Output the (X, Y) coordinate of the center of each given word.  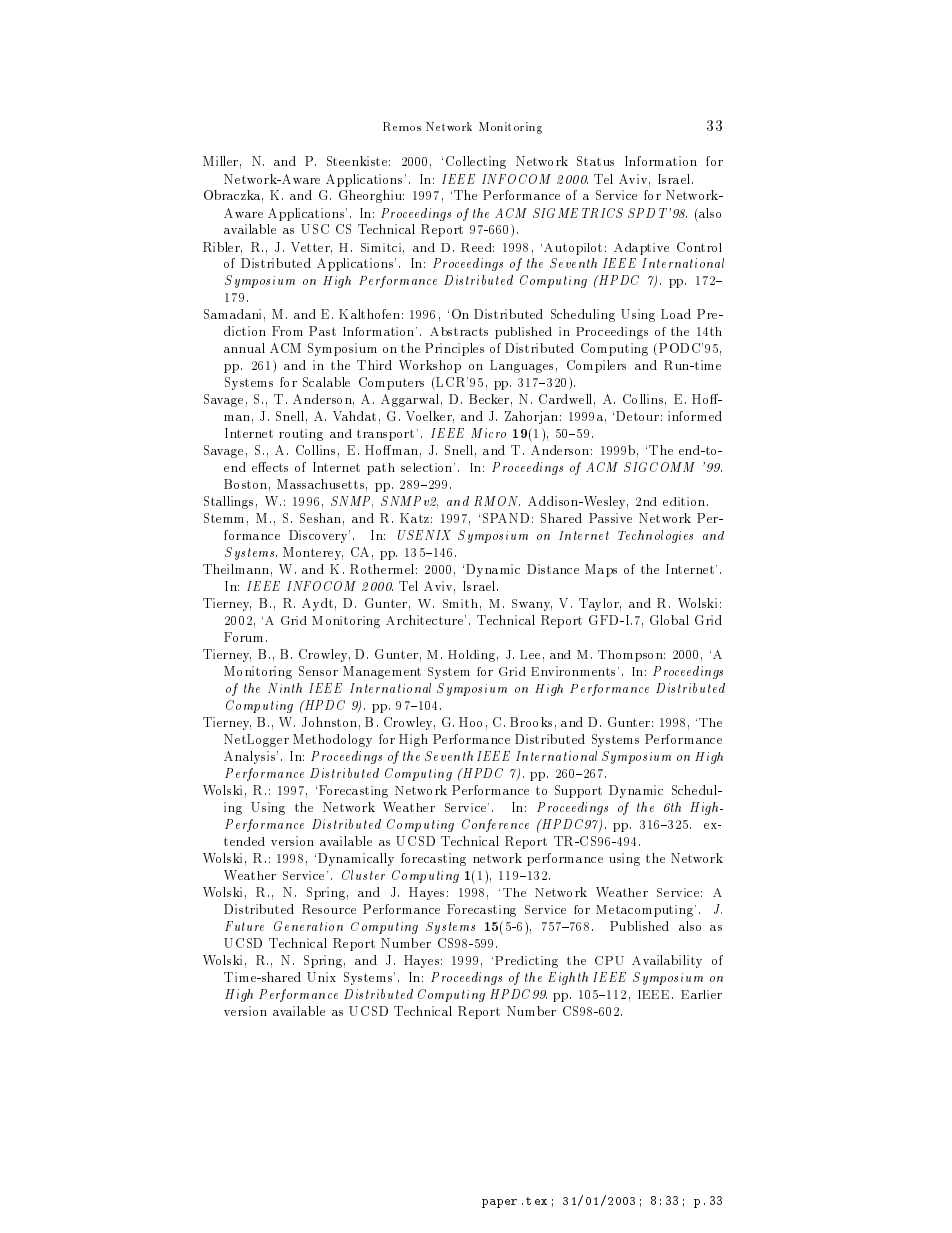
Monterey (313, 553)
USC (315, 229)
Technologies (655, 536)
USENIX (424, 535)
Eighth (568, 978)
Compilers (596, 366)
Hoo (470, 722)
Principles (454, 349)
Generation (308, 926)
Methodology (332, 740)
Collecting (476, 162)
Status (595, 161)
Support (578, 791)
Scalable (326, 382)
